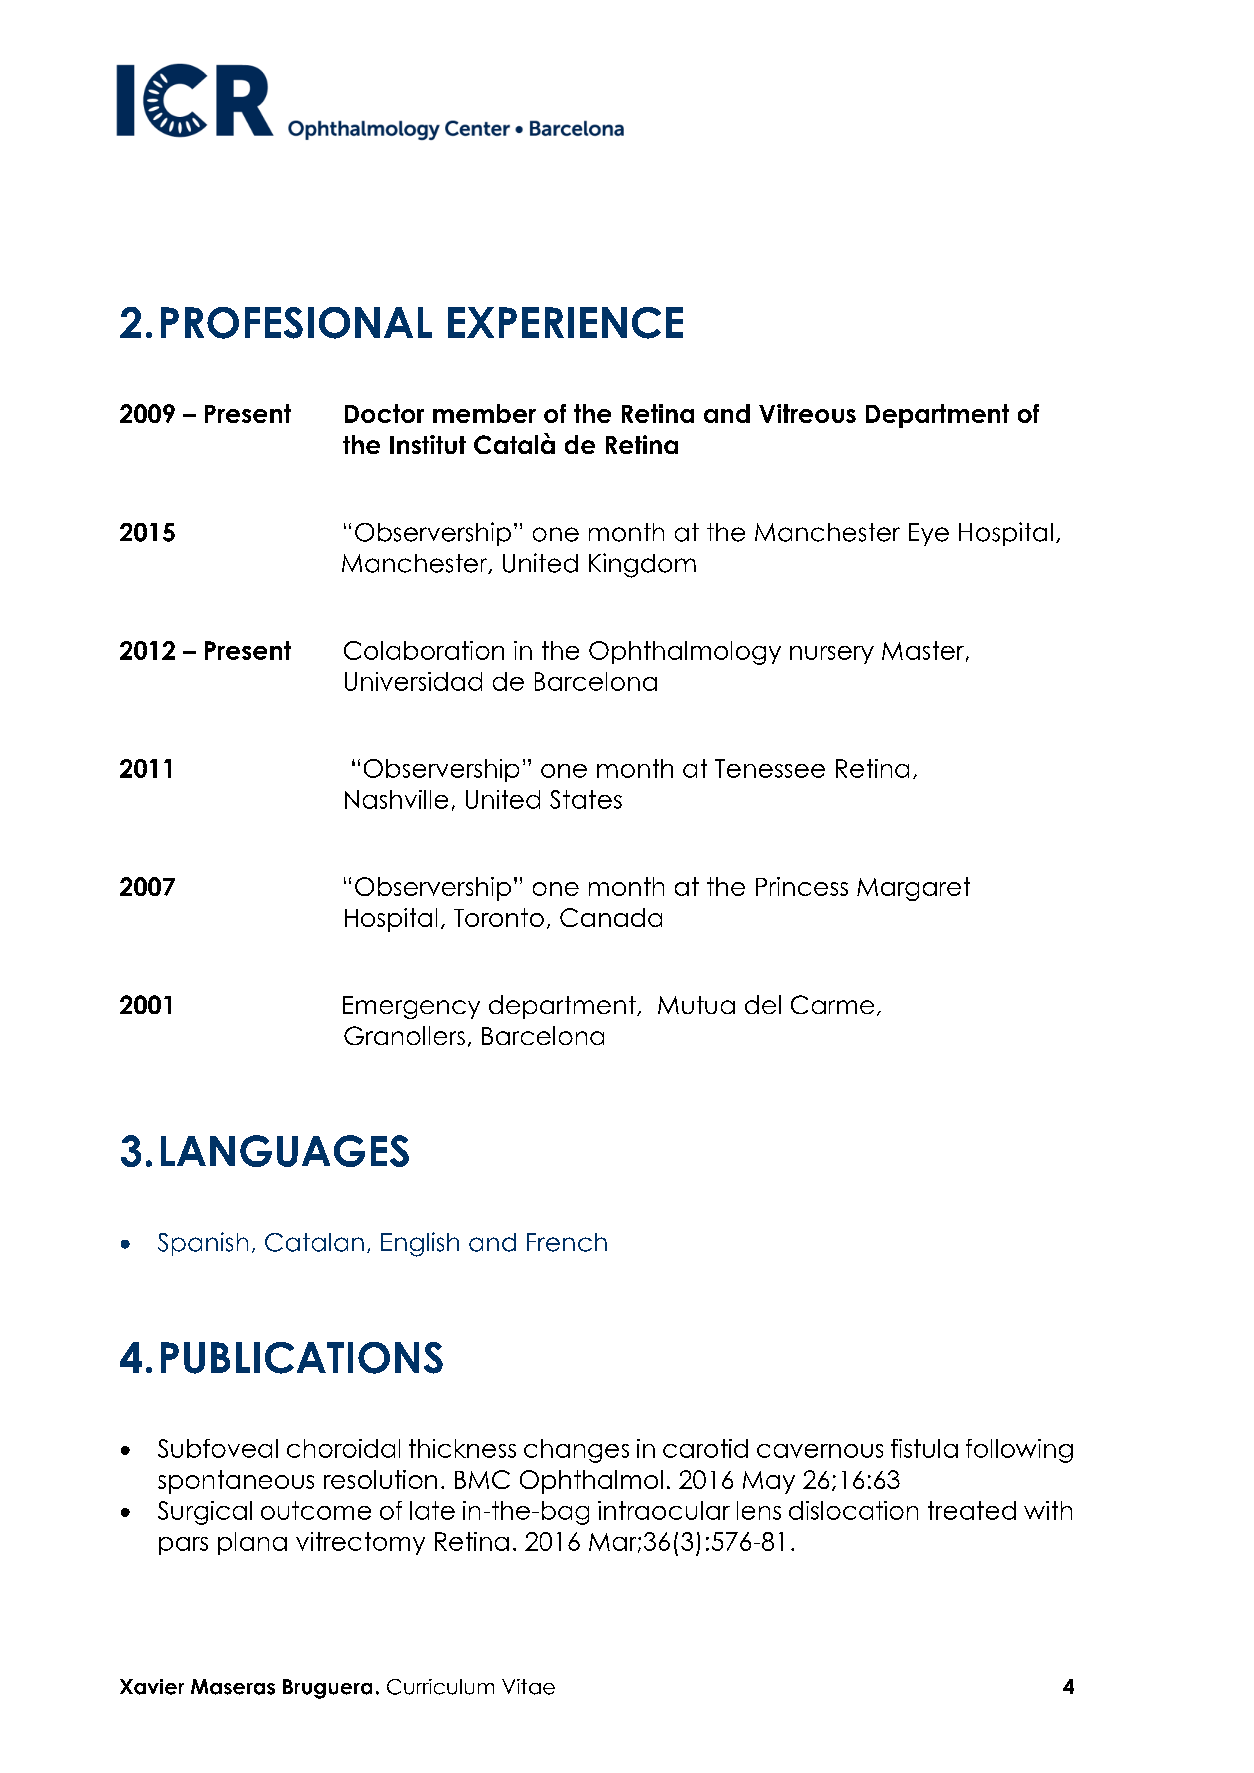  Describe the element at coordinates (924, 1448) in the screenshot. I see `fistula` at that location.
